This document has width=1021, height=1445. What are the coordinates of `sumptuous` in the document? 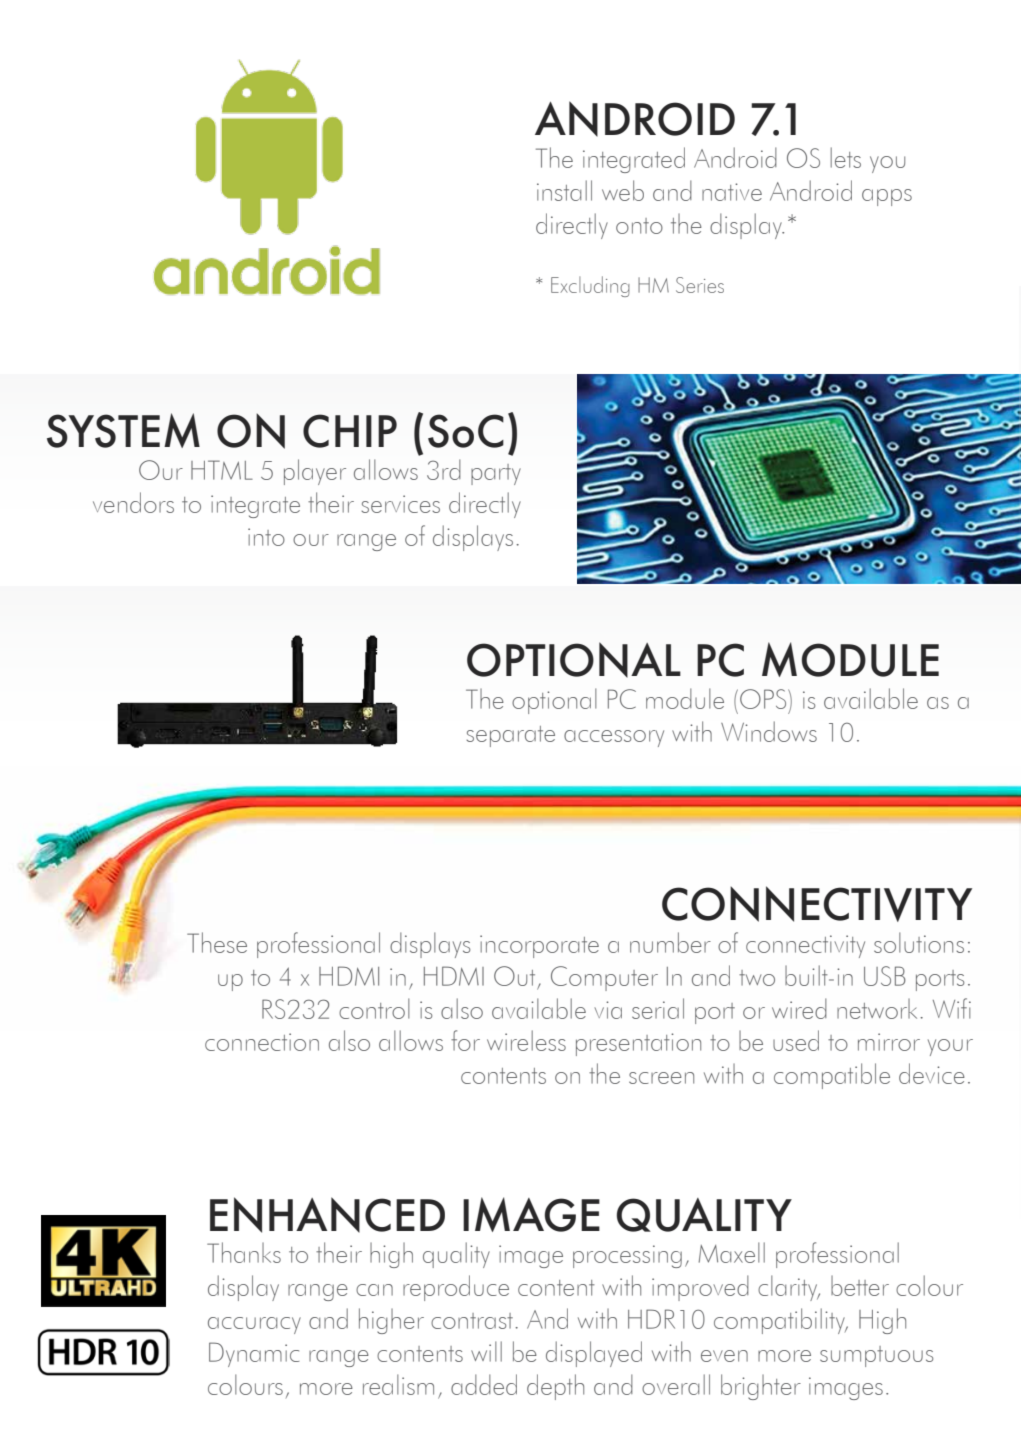 It's located at (876, 1356).
